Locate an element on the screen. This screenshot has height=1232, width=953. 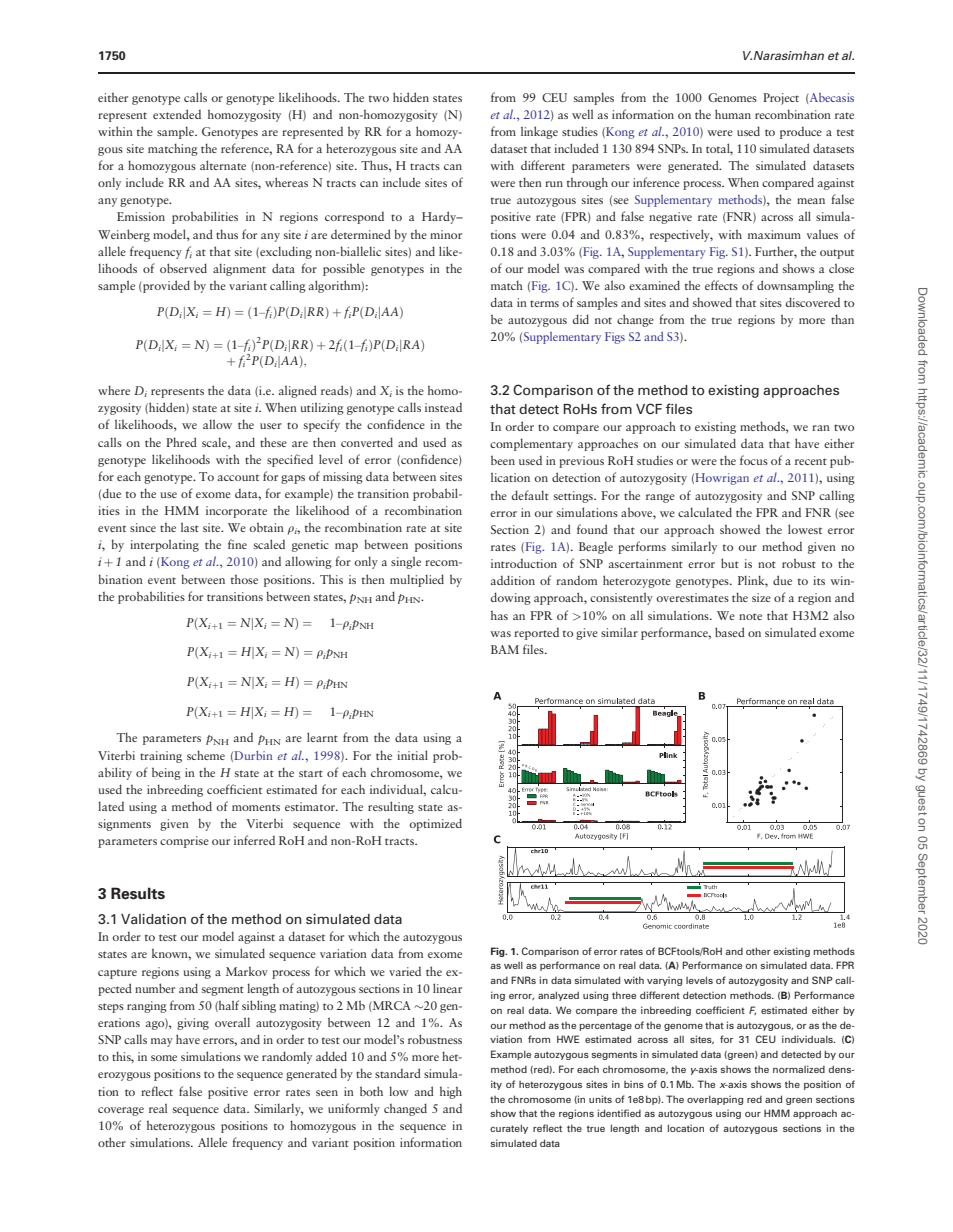
may is located at coordinates (162, 1042).
